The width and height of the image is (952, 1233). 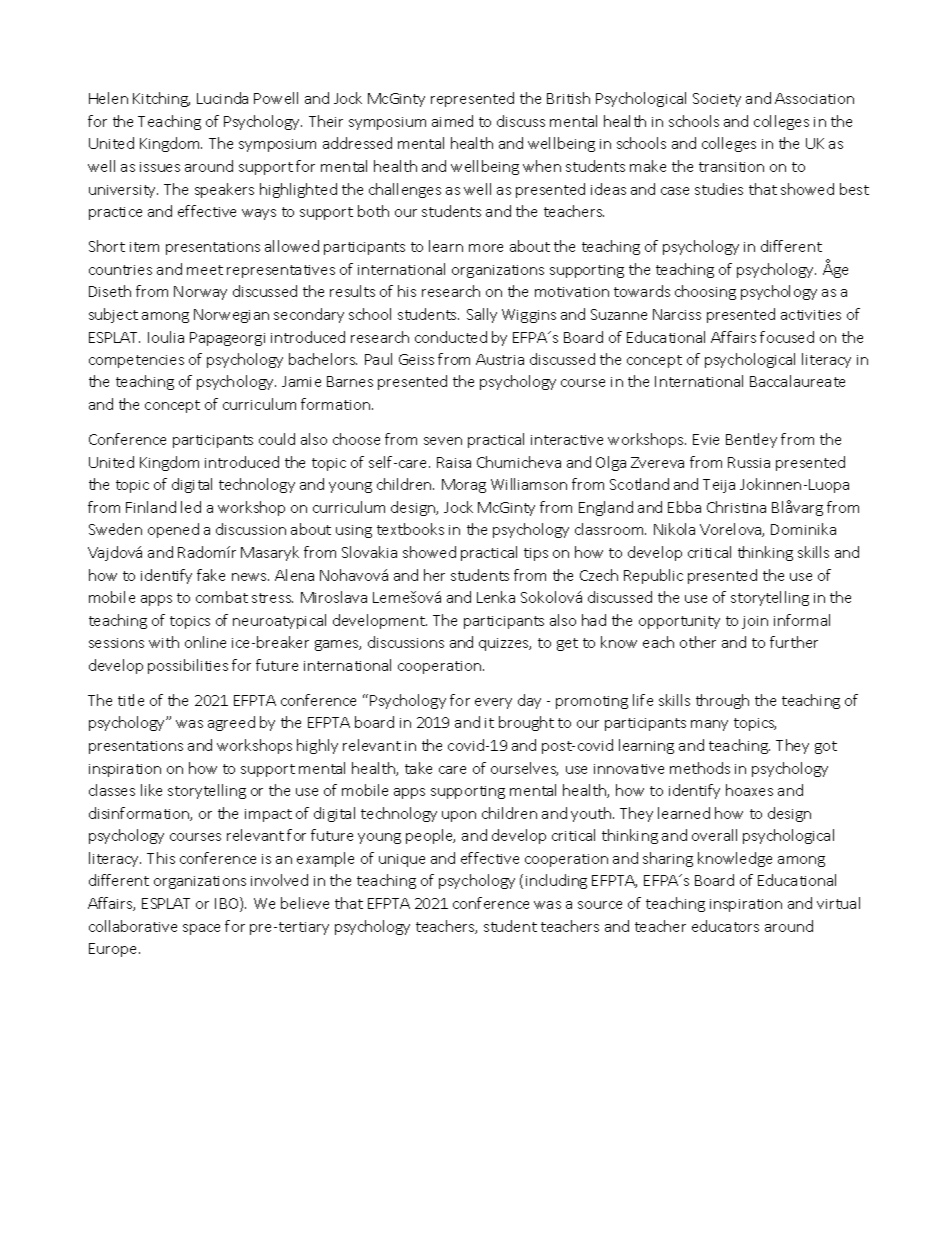 I want to click on space, so click(x=201, y=929).
